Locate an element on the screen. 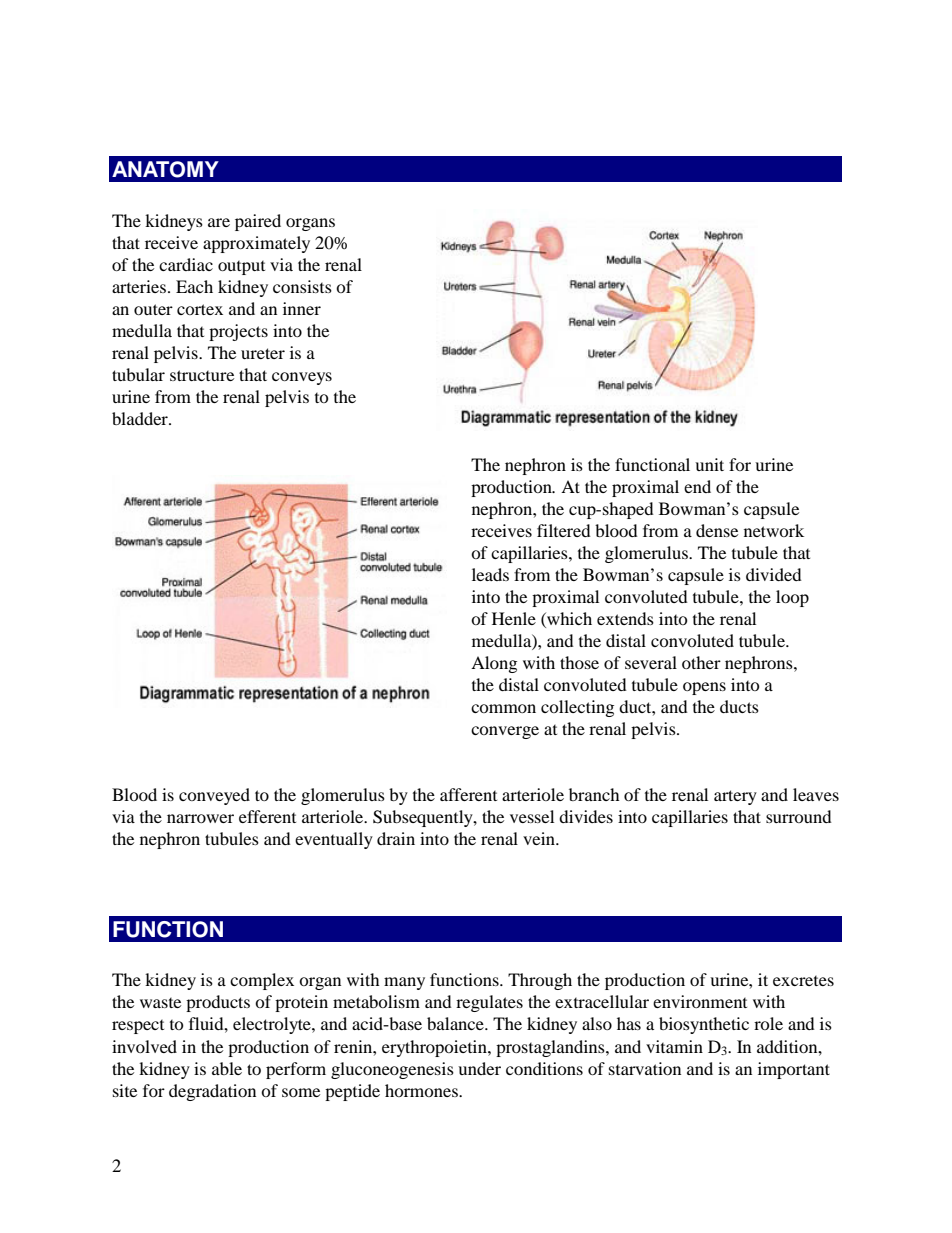 The width and height of the screenshot is (952, 1233). artery is located at coordinates (735, 797).
